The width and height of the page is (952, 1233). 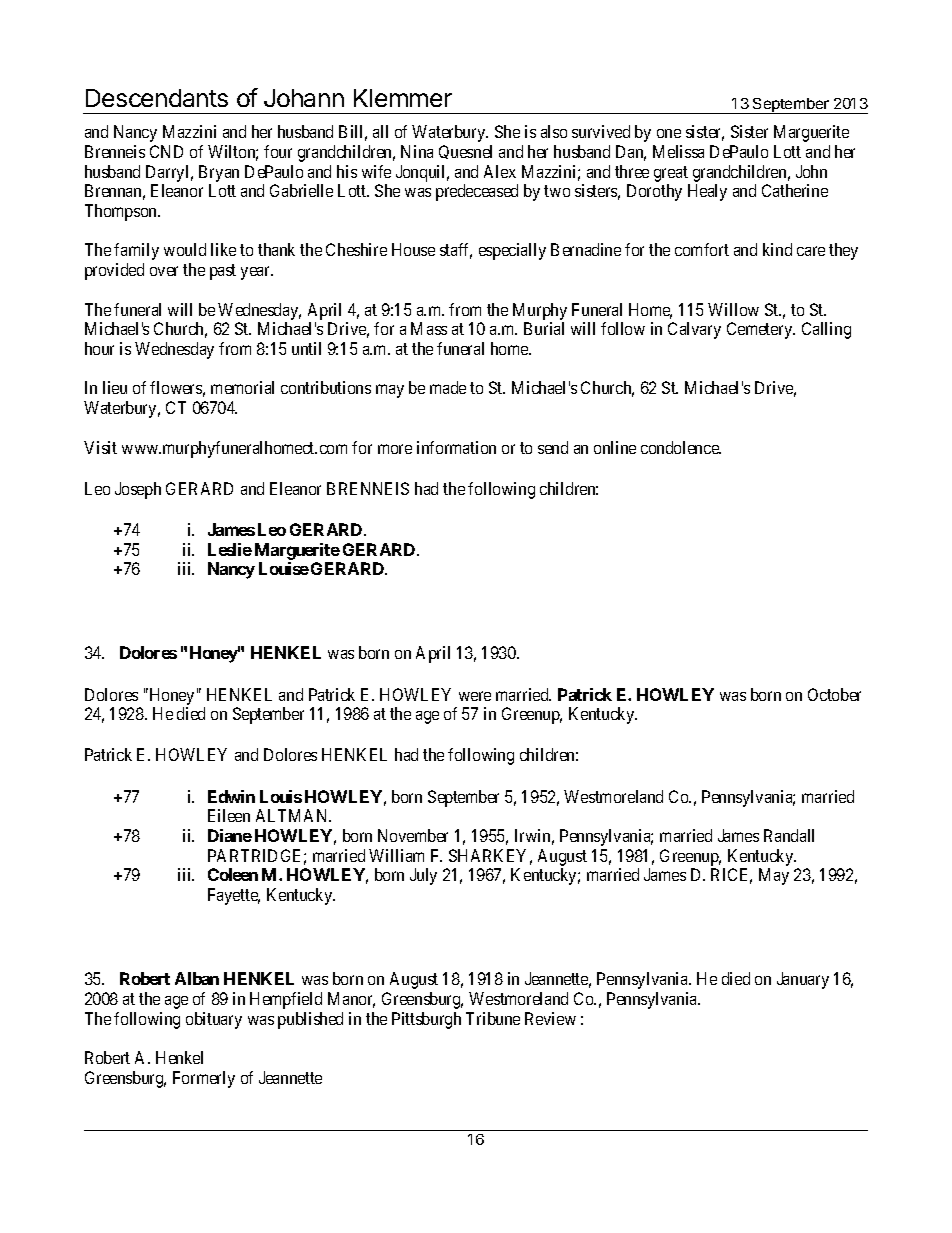 What do you see at coordinates (417, 151) in the page?
I see `Nina` at bounding box center [417, 151].
